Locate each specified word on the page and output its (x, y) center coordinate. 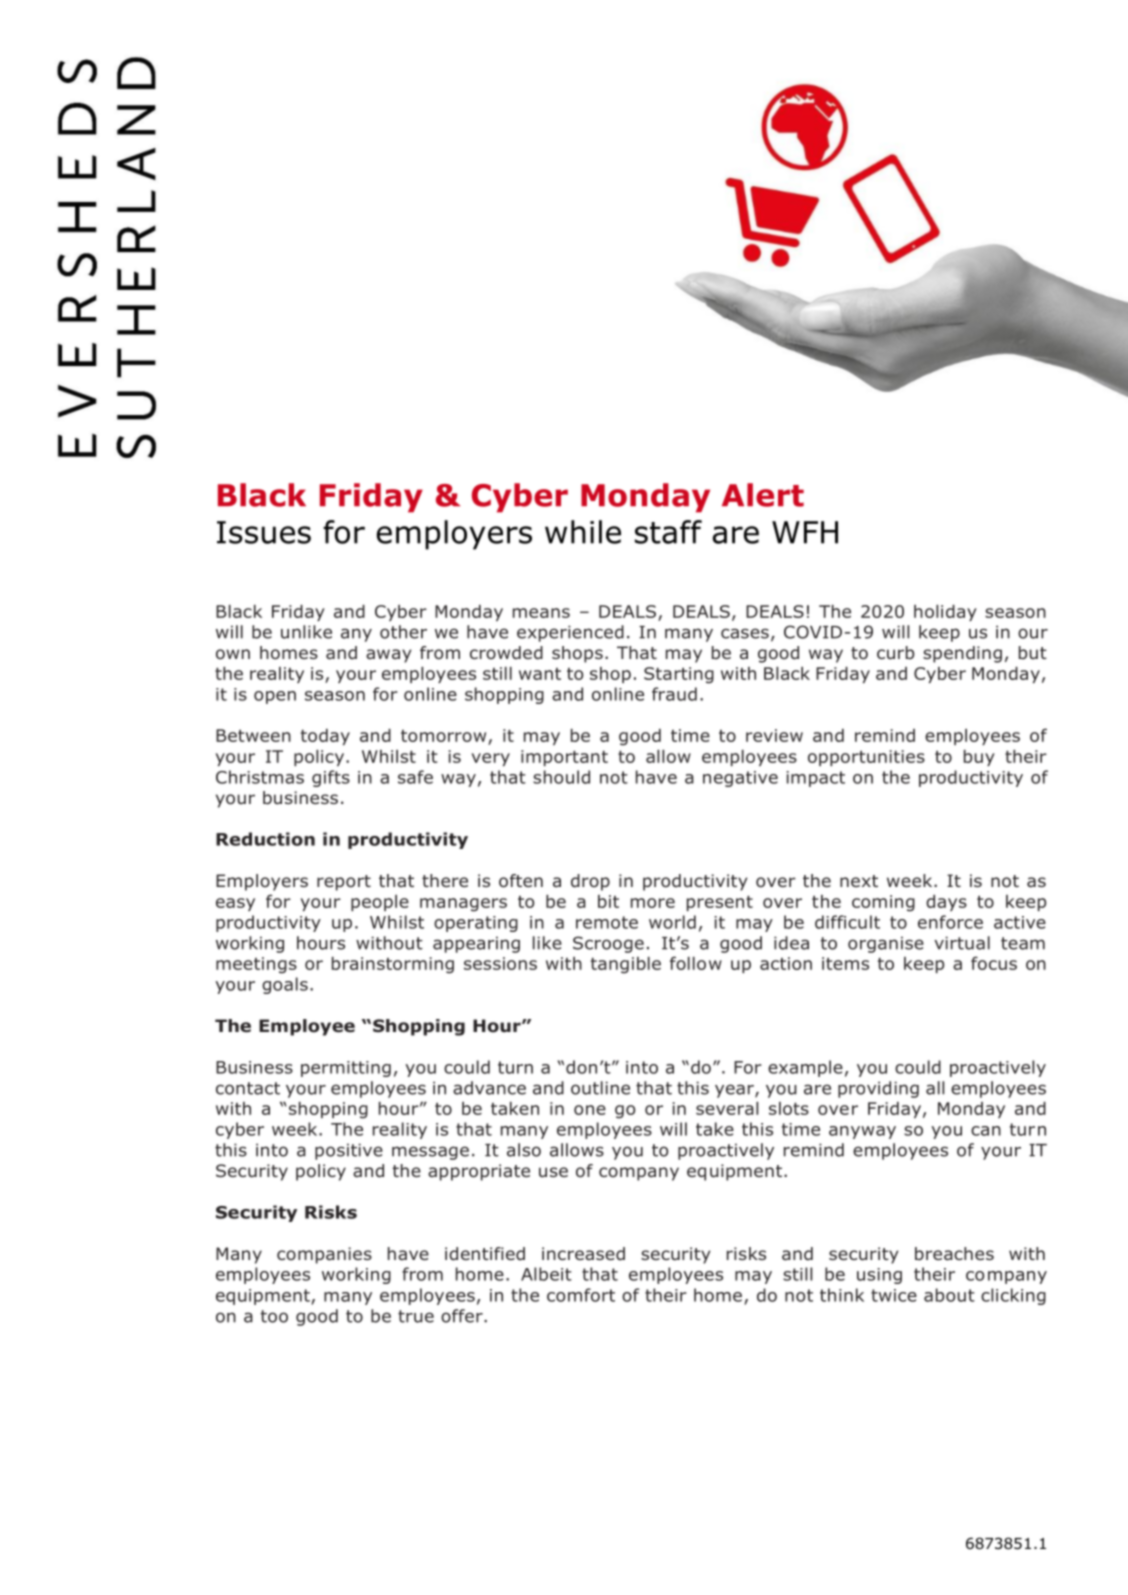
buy (979, 758)
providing (878, 1089)
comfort (581, 1295)
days (946, 903)
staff (668, 532)
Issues (264, 532)
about (949, 1295)
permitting (346, 1069)
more (653, 903)
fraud (674, 694)
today (325, 737)
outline (600, 1088)
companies (324, 1255)
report (344, 883)
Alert (763, 495)
